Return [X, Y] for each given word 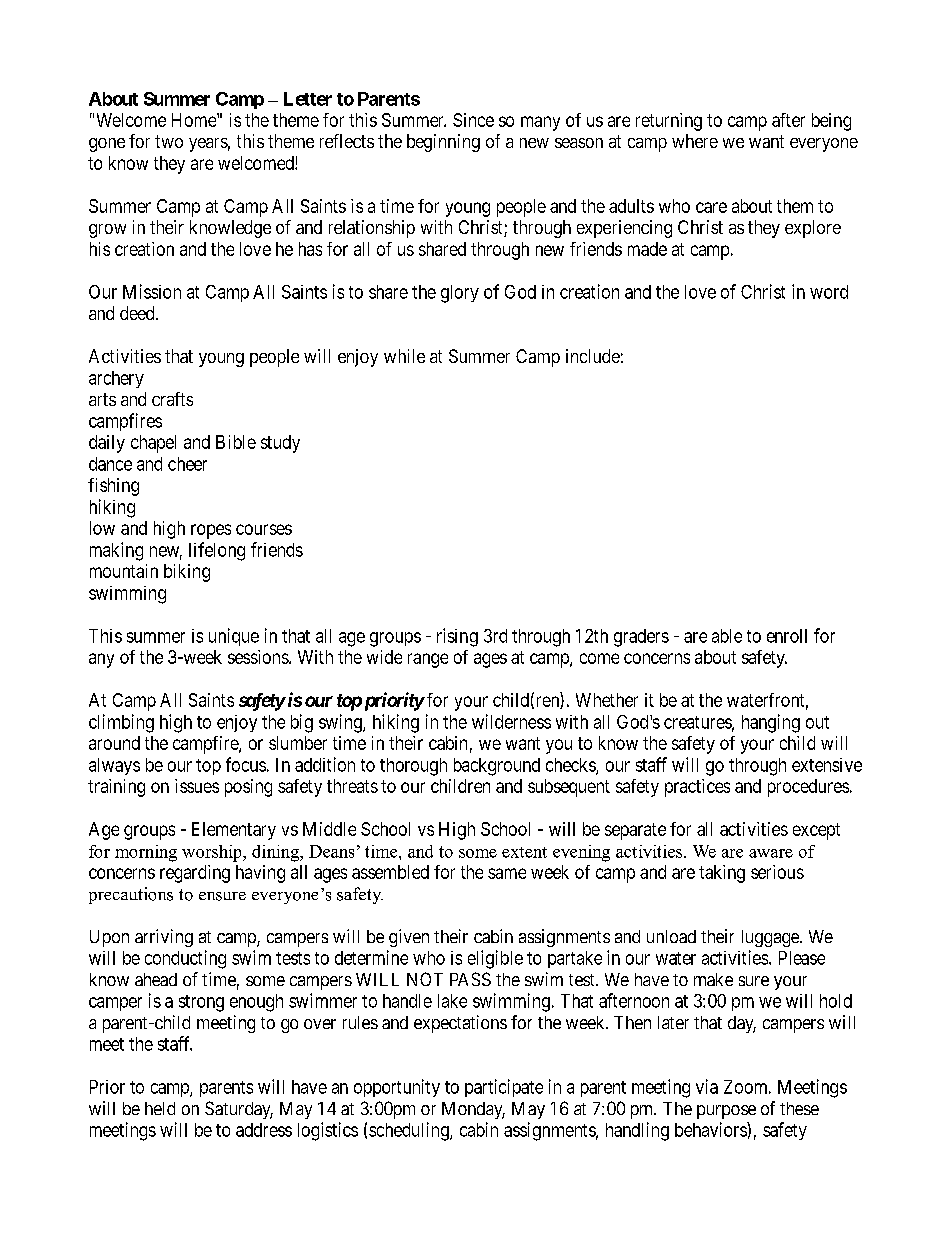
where [695, 141]
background [497, 767]
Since [473, 120]
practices [697, 788]
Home [195, 120]
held [160, 1108]
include [593, 356]
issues [197, 786]
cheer [187, 464]
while [404, 356]
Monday [473, 1110]
